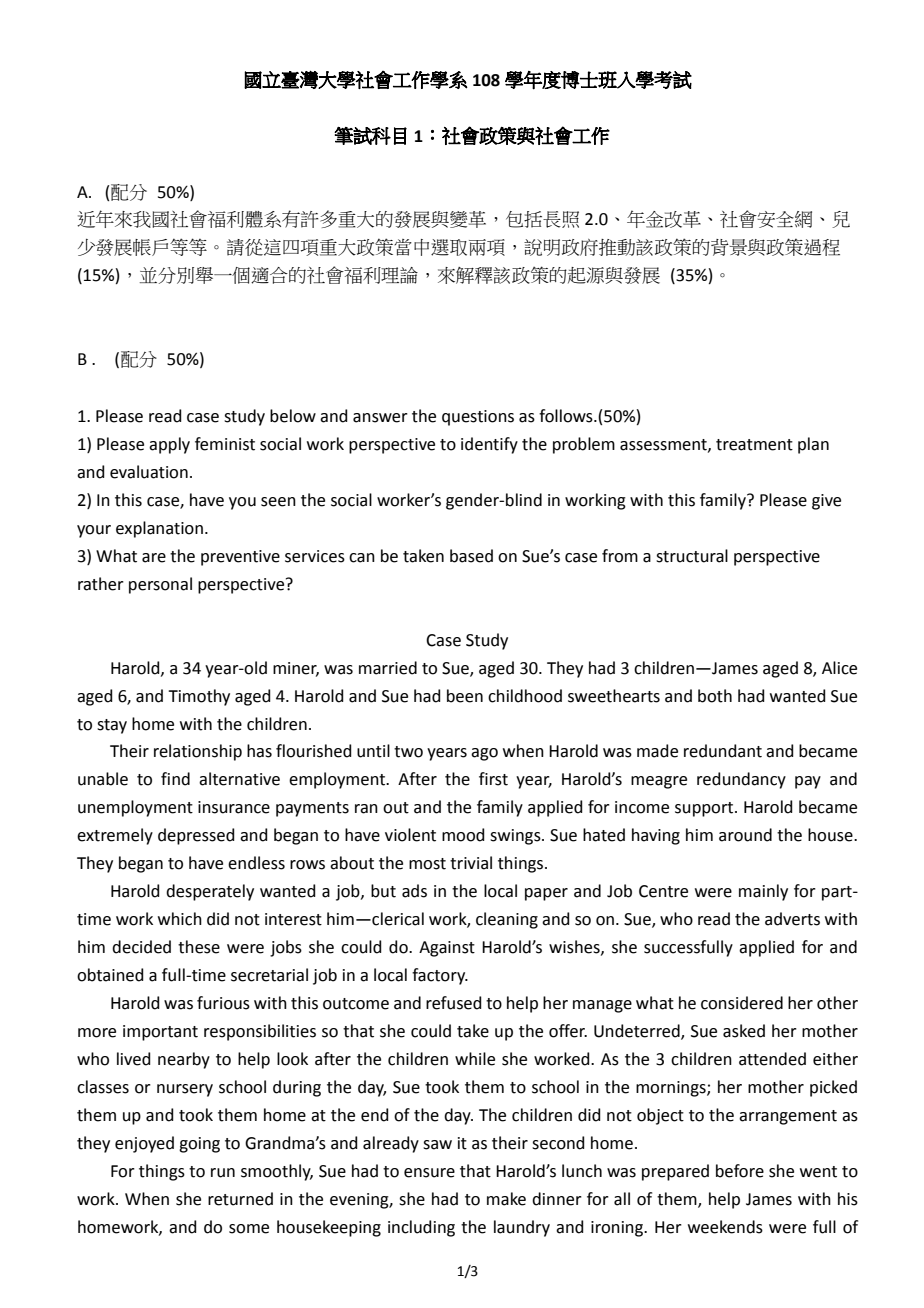  I want to click on Against, so click(447, 949).
